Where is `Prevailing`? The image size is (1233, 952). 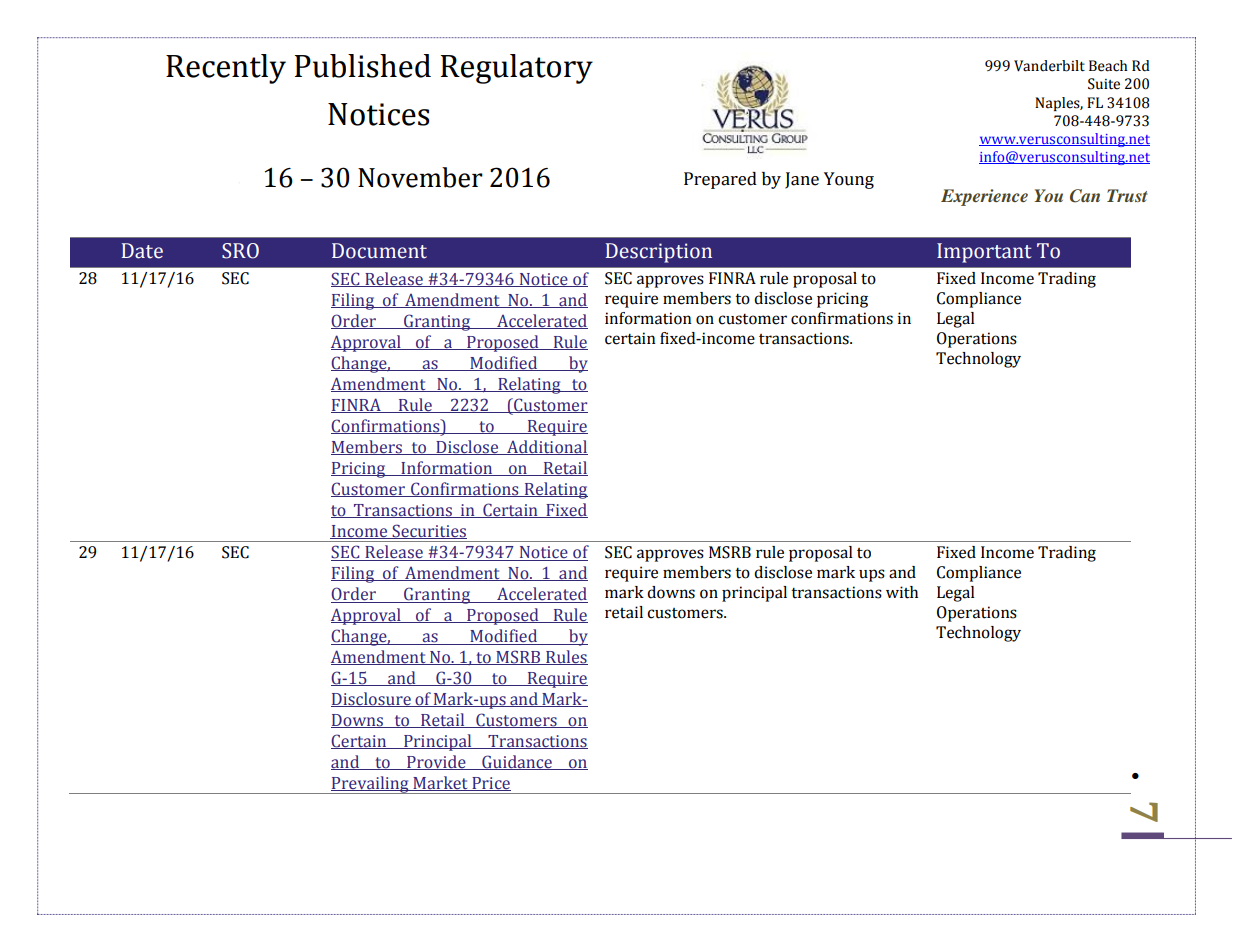
Prevailing is located at coordinates (370, 785).
